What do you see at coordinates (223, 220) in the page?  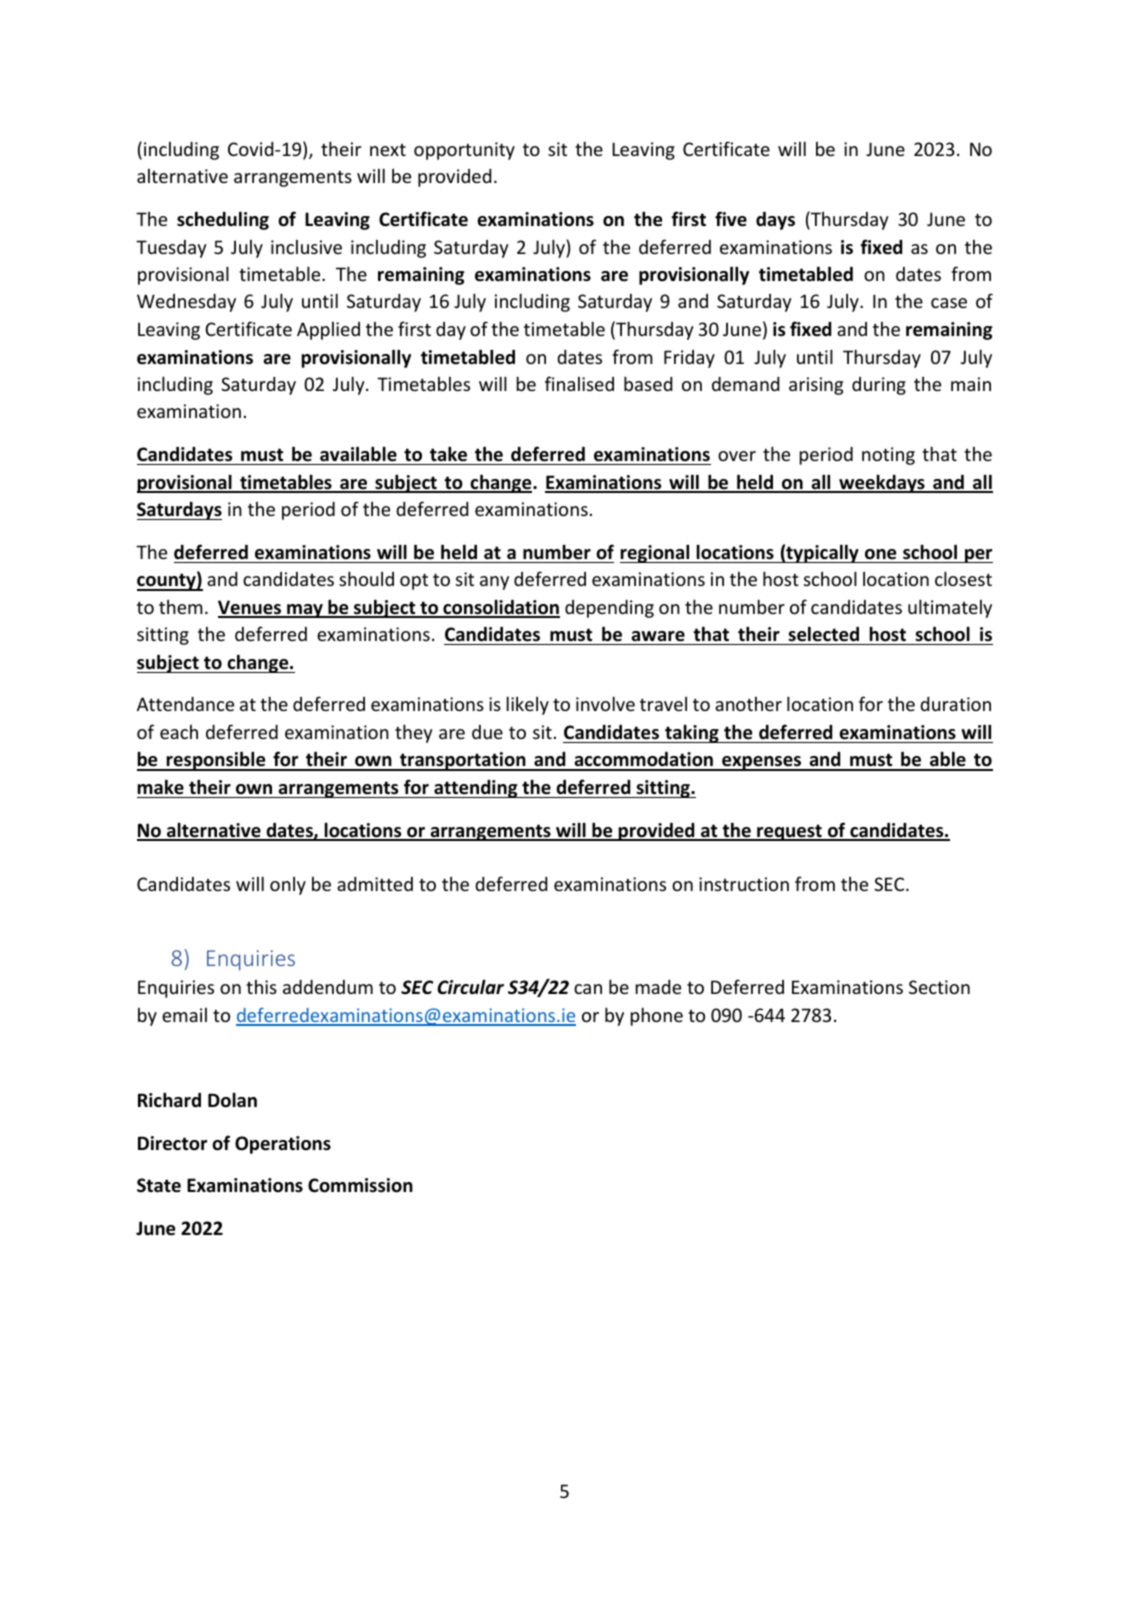 I see `scheduling` at bounding box center [223, 220].
